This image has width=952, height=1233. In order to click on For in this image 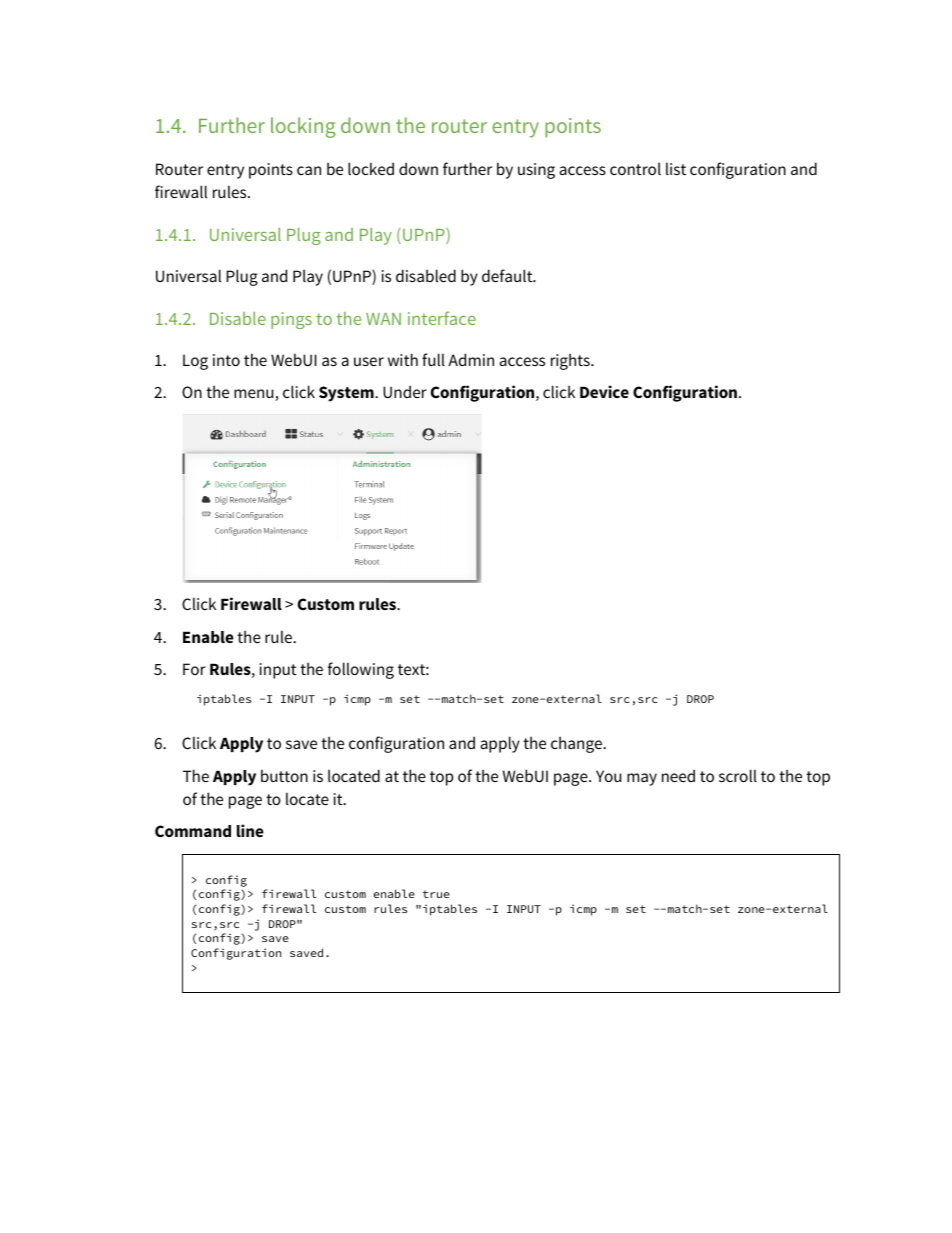, I will do `click(194, 669)`.
